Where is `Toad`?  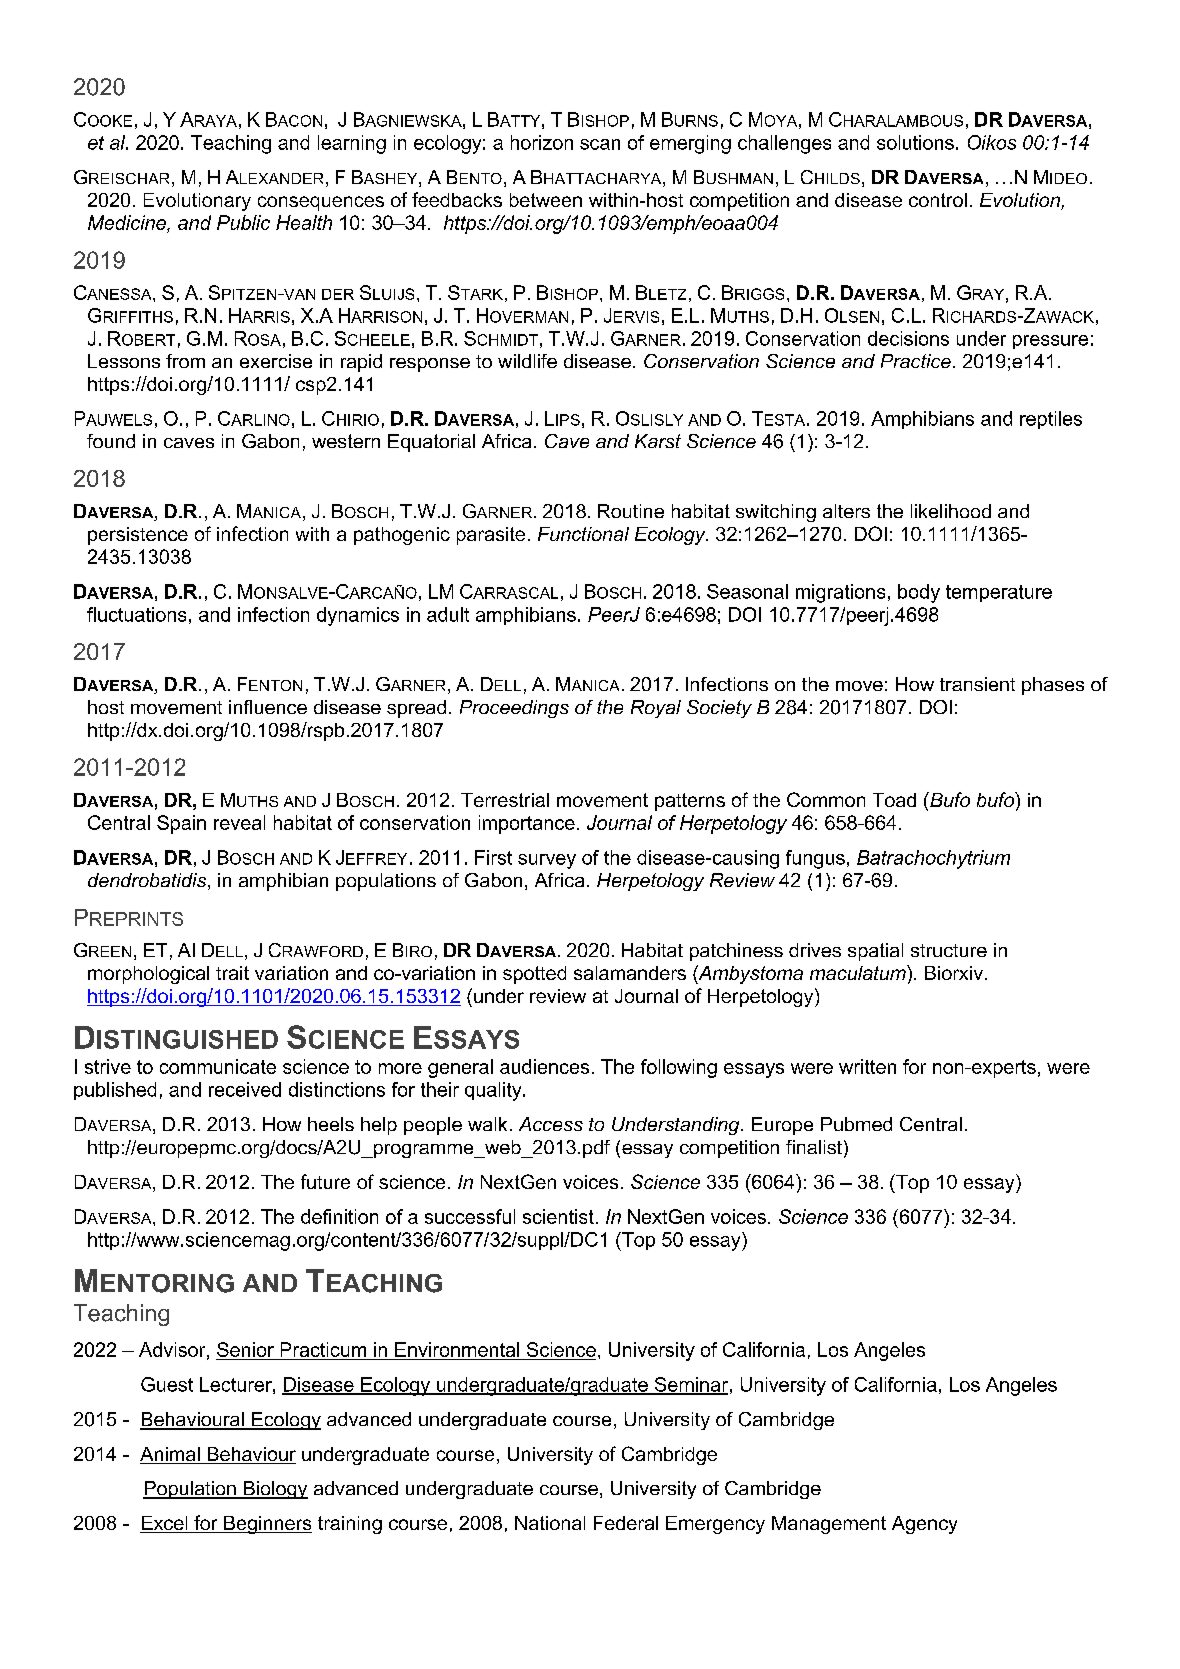 Toad is located at coordinates (894, 800).
